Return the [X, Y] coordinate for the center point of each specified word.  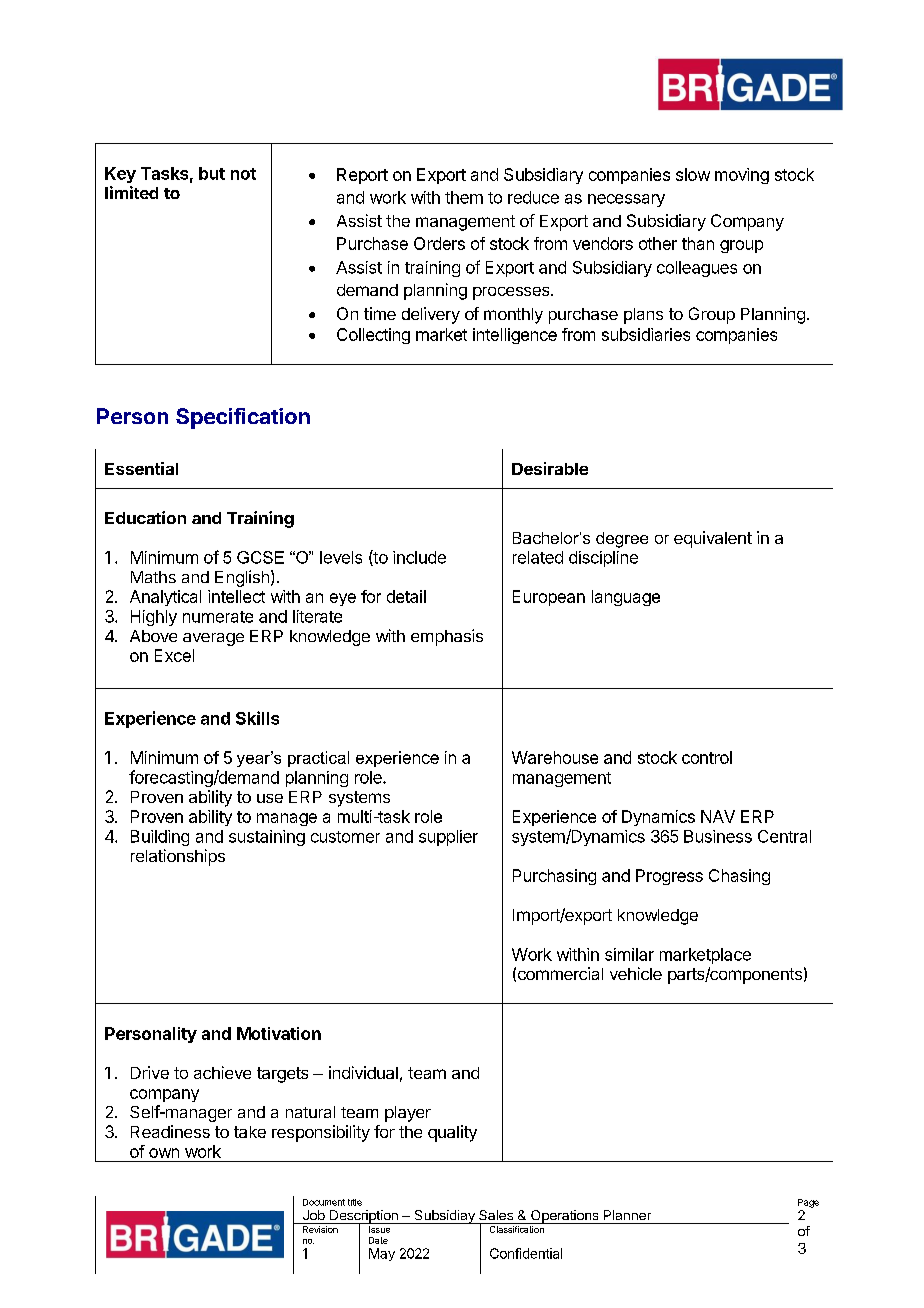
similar [629, 954]
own [164, 1153]
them [464, 197]
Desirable [550, 468]
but [212, 173]
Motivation [279, 1033]
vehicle [636, 973]
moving [742, 176]
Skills [257, 718]
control [707, 757]
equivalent [713, 539]
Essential [141, 468]
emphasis [447, 637]
